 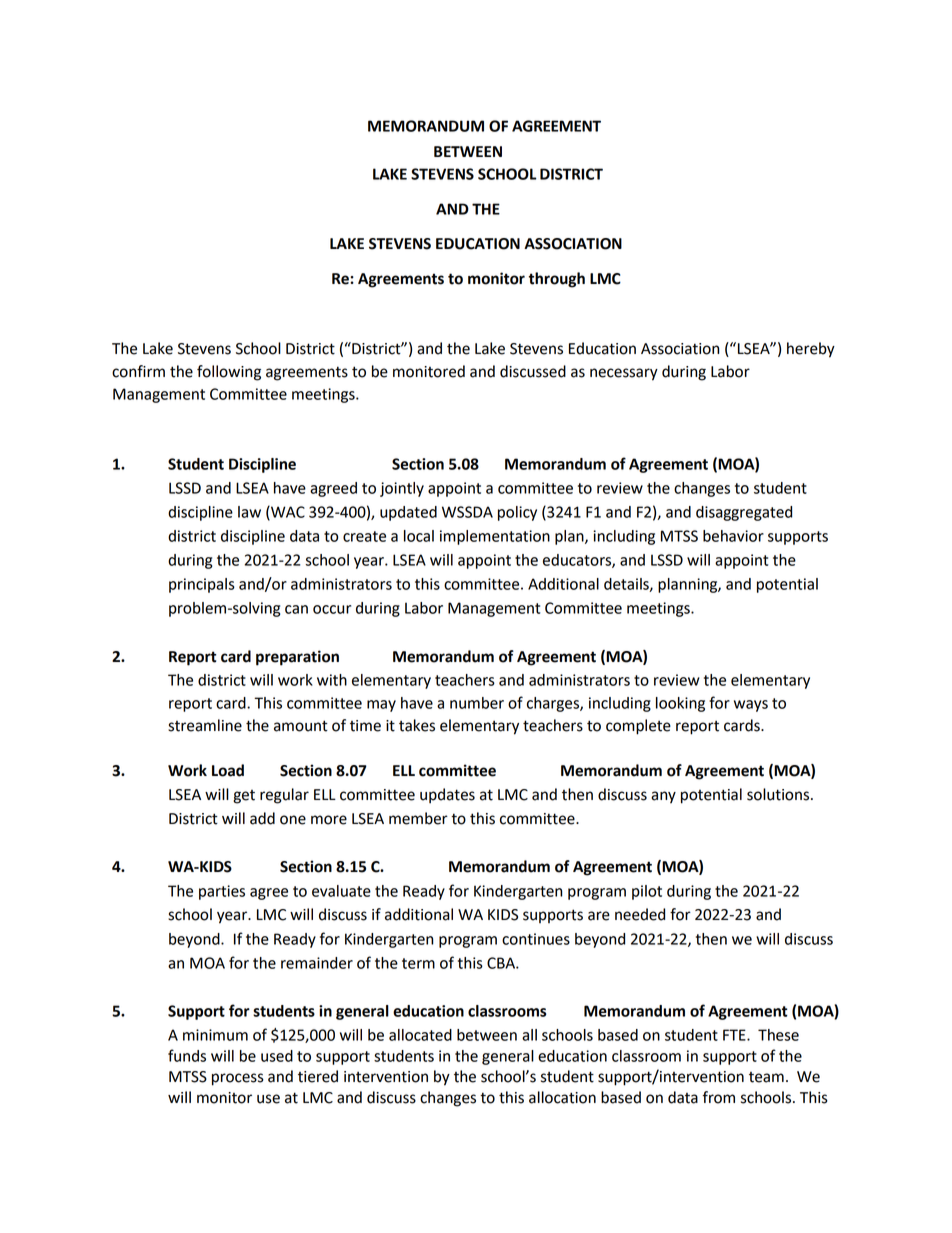 I want to click on hereby, so click(x=811, y=350).
